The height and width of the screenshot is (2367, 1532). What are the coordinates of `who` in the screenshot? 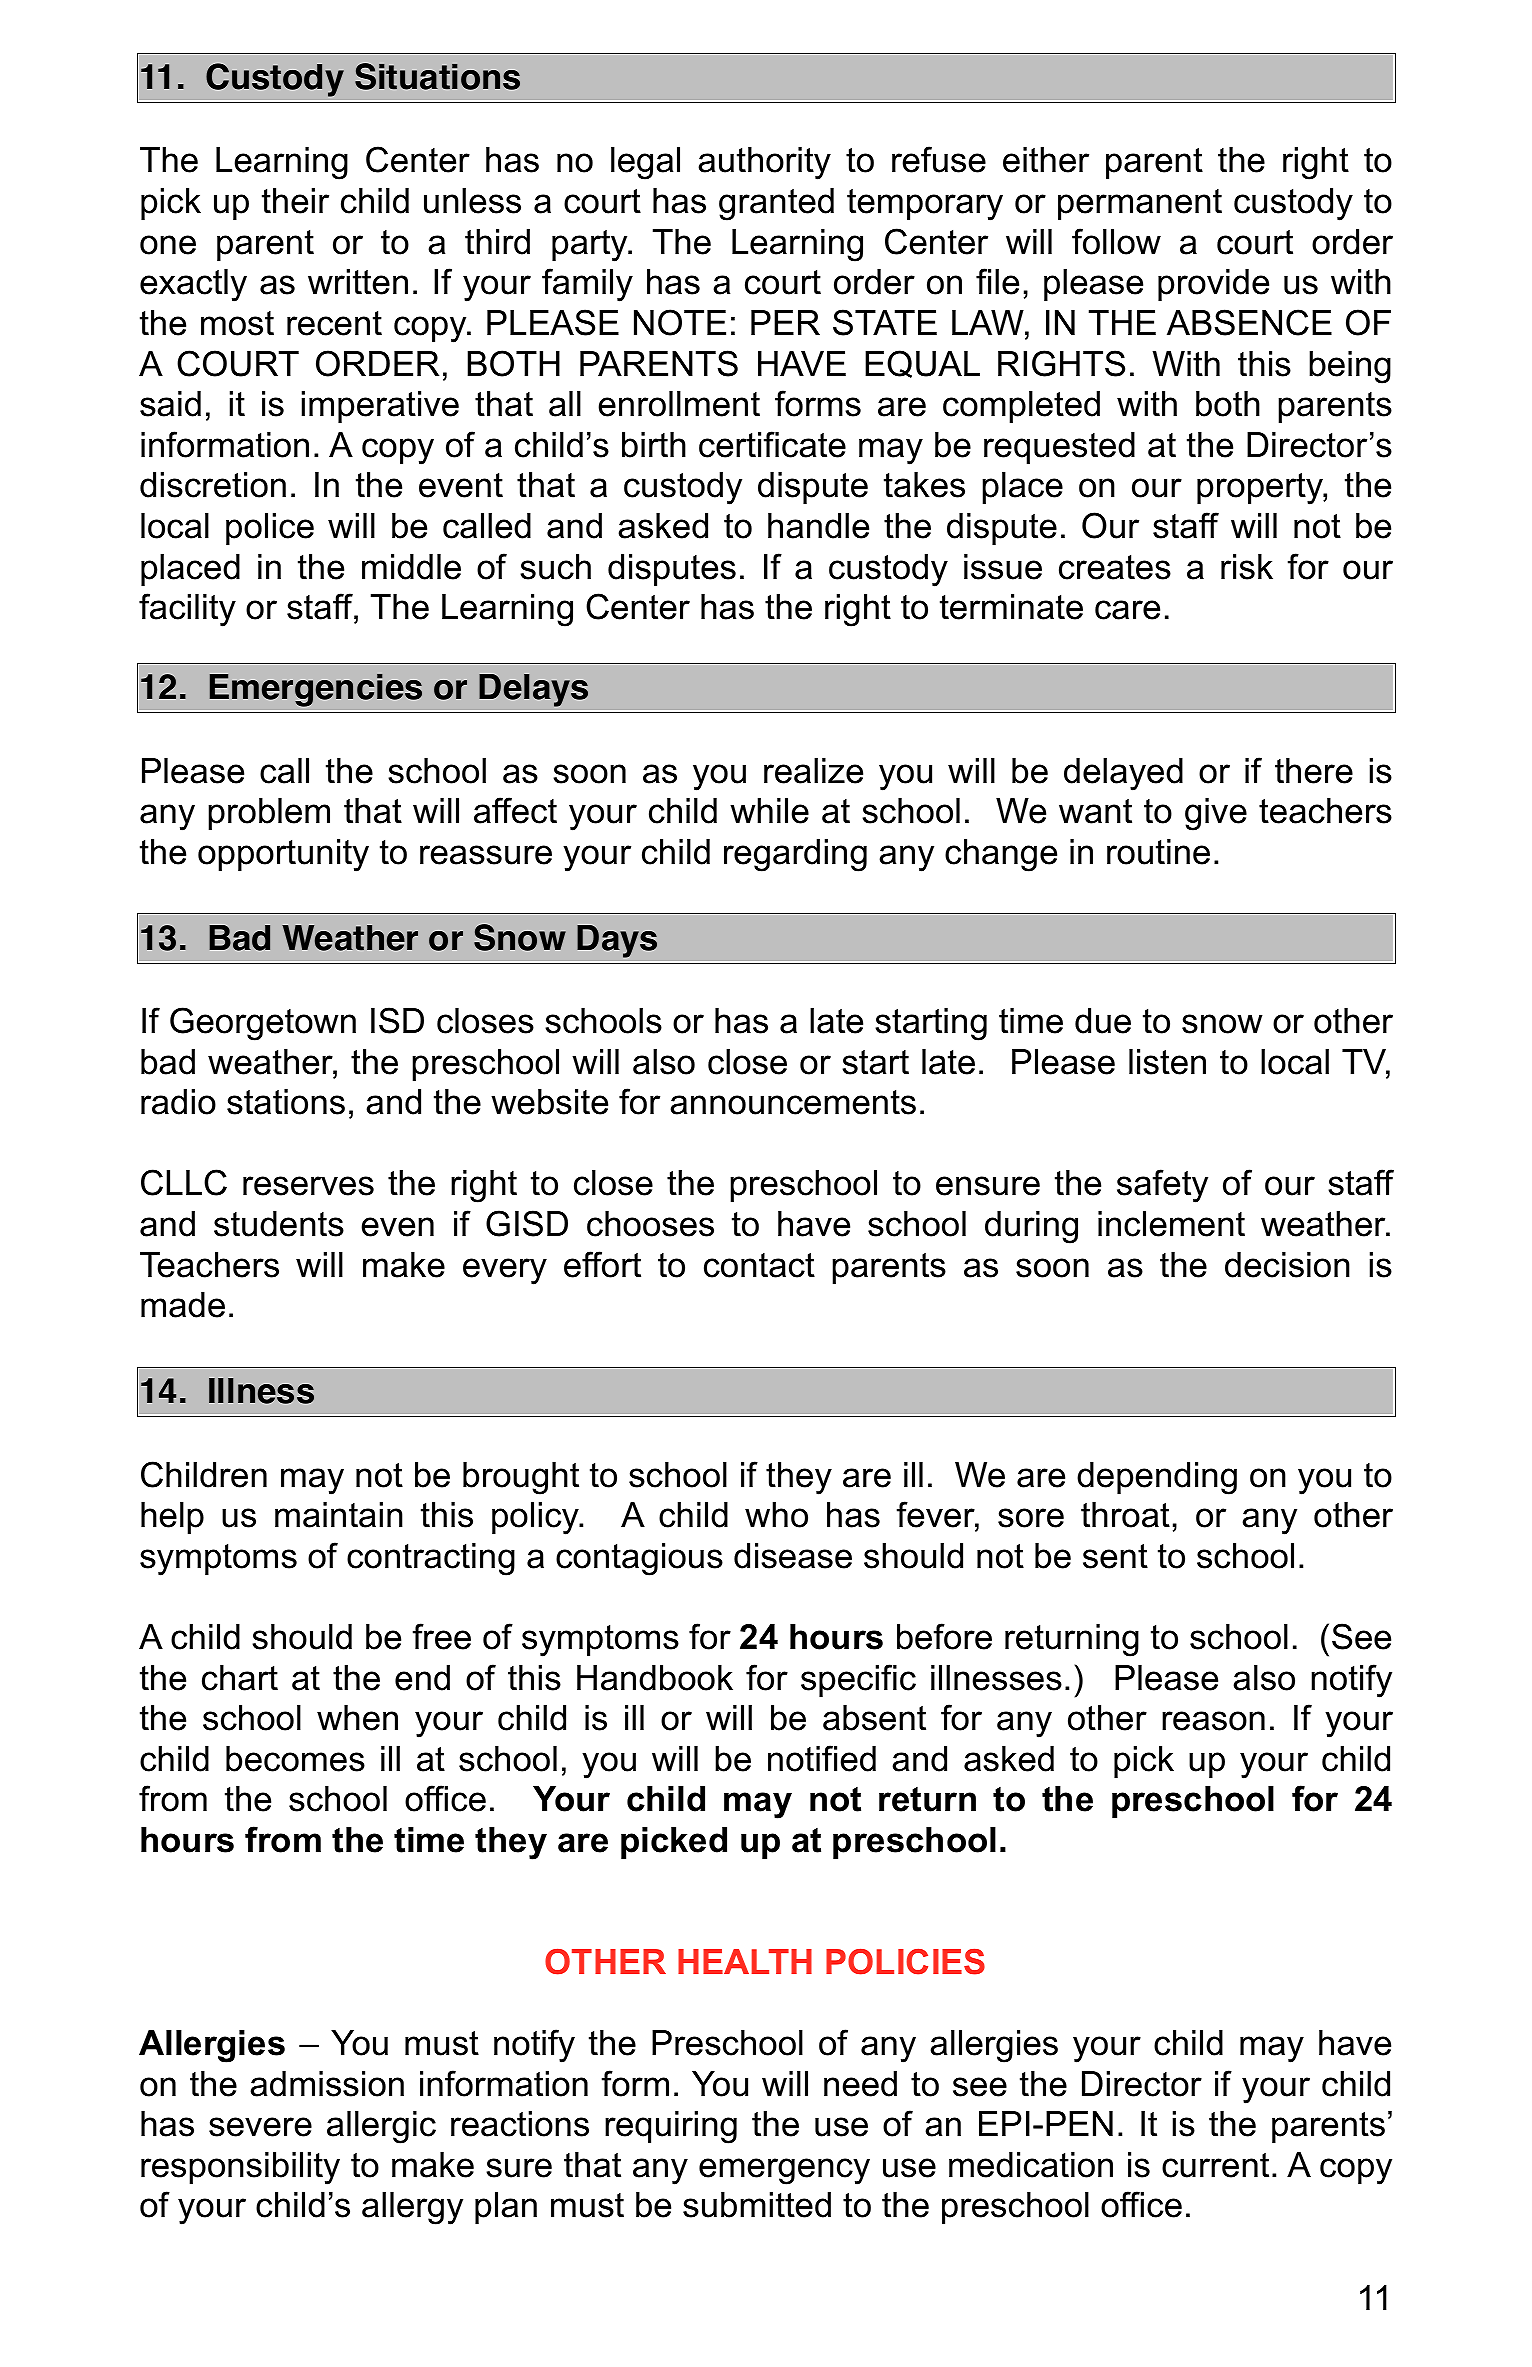 It's located at (776, 1515).
